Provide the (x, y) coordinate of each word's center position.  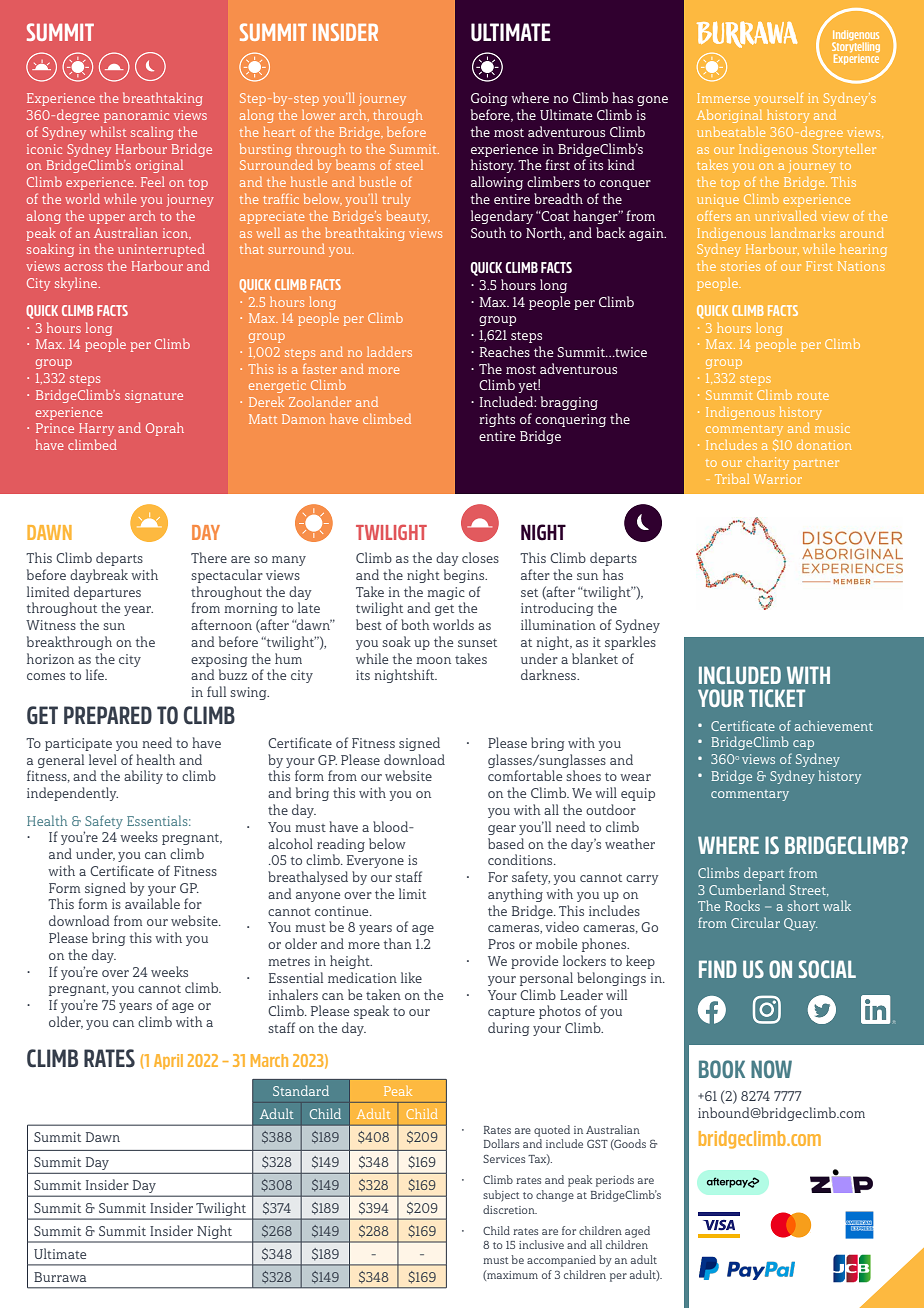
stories (740, 267)
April (168, 1061)
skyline (77, 284)
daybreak (99, 576)
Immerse (723, 98)
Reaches (505, 351)
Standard (301, 1090)
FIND (718, 969)
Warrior (778, 479)
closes (480, 557)
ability (143, 777)
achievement (833, 725)
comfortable (525, 775)
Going (489, 99)
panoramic (136, 116)
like (411, 977)
